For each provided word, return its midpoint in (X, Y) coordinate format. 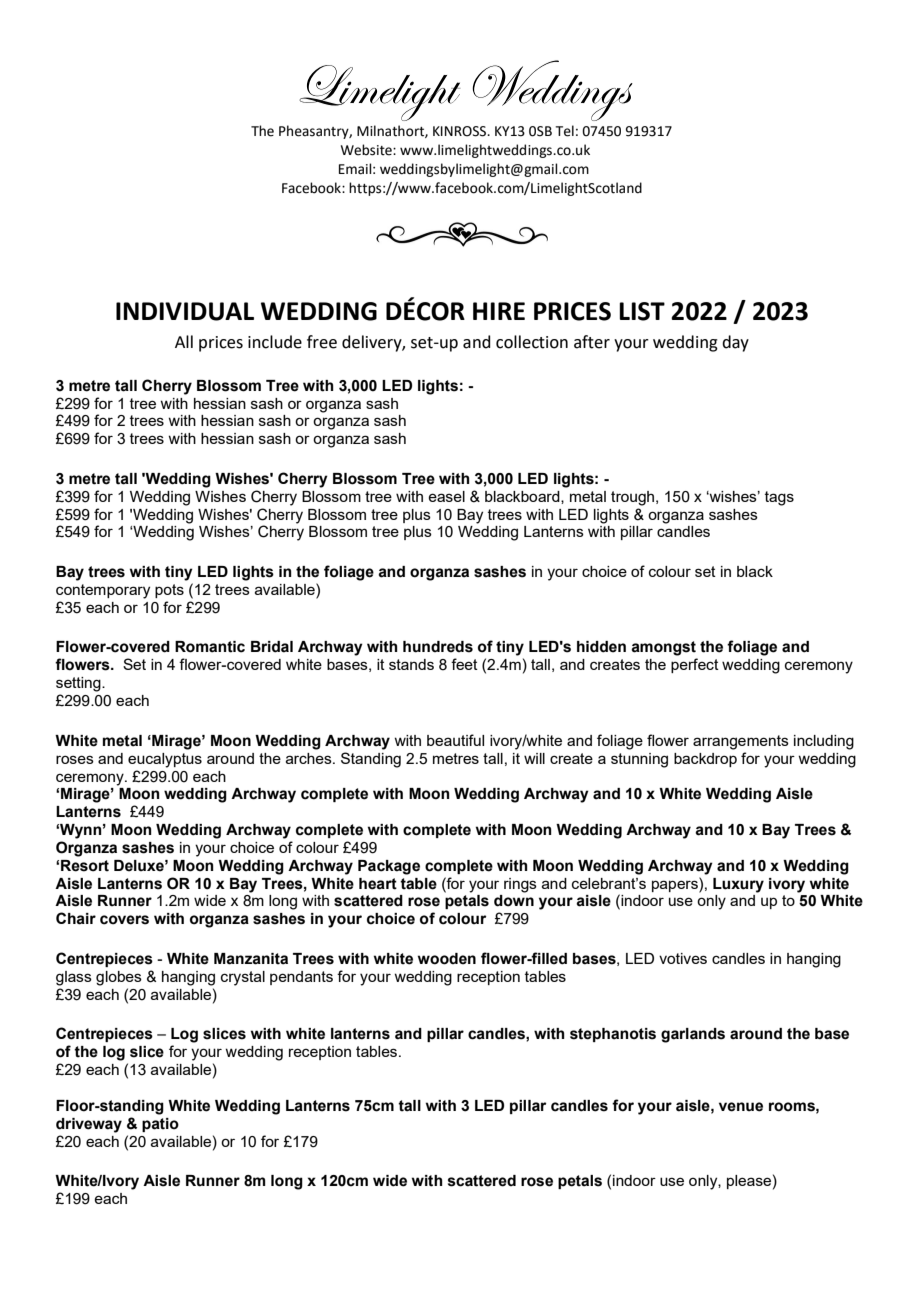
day (735, 343)
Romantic (210, 647)
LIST (642, 311)
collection (532, 342)
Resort (85, 866)
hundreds (438, 647)
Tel (565, 131)
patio (160, 1125)
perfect (695, 665)
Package (389, 867)
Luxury (738, 885)
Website (367, 150)
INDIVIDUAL (185, 311)
